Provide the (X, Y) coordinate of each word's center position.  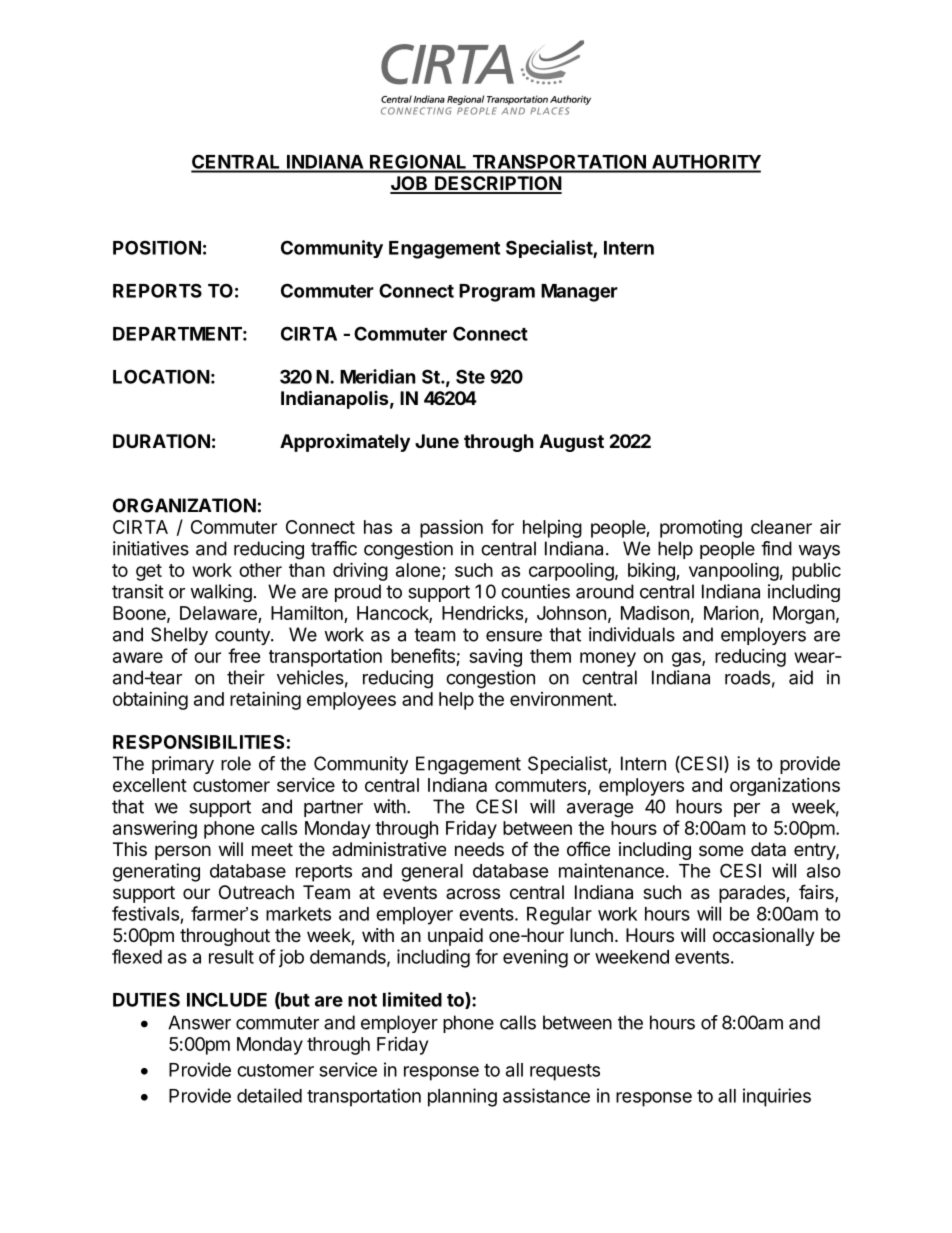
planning (462, 1097)
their (246, 677)
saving (495, 658)
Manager (579, 293)
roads (747, 677)
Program (497, 293)
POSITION (157, 247)
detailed (269, 1095)
